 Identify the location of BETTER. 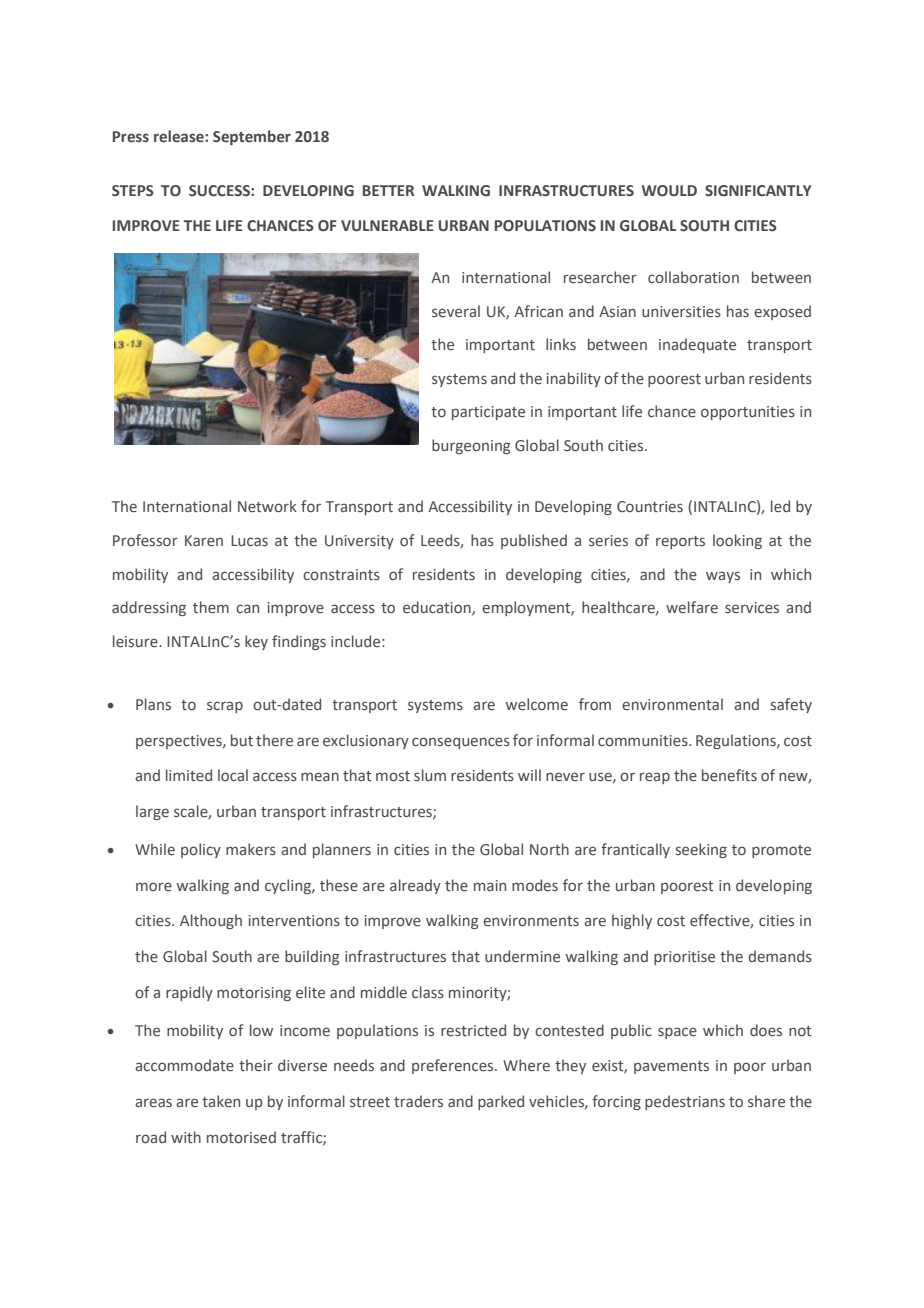
(388, 190).
